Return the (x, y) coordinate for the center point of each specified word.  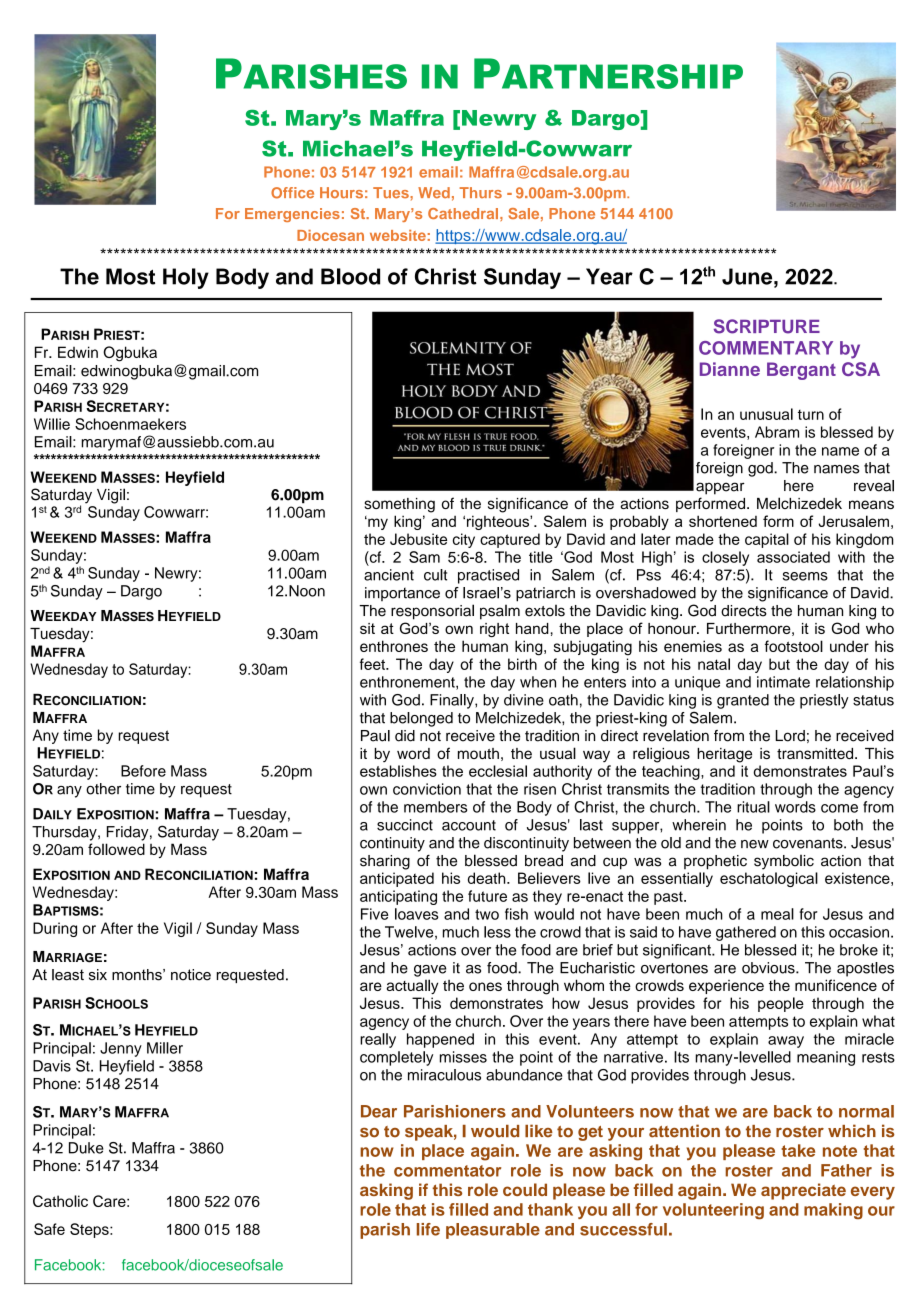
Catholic (60, 1201)
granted (743, 701)
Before (143, 771)
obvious (769, 968)
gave (430, 971)
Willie (52, 424)
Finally (453, 701)
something (399, 505)
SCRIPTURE (767, 326)
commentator (447, 1171)
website (398, 235)
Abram (777, 432)
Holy (186, 278)
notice (191, 975)
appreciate (803, 1191)
